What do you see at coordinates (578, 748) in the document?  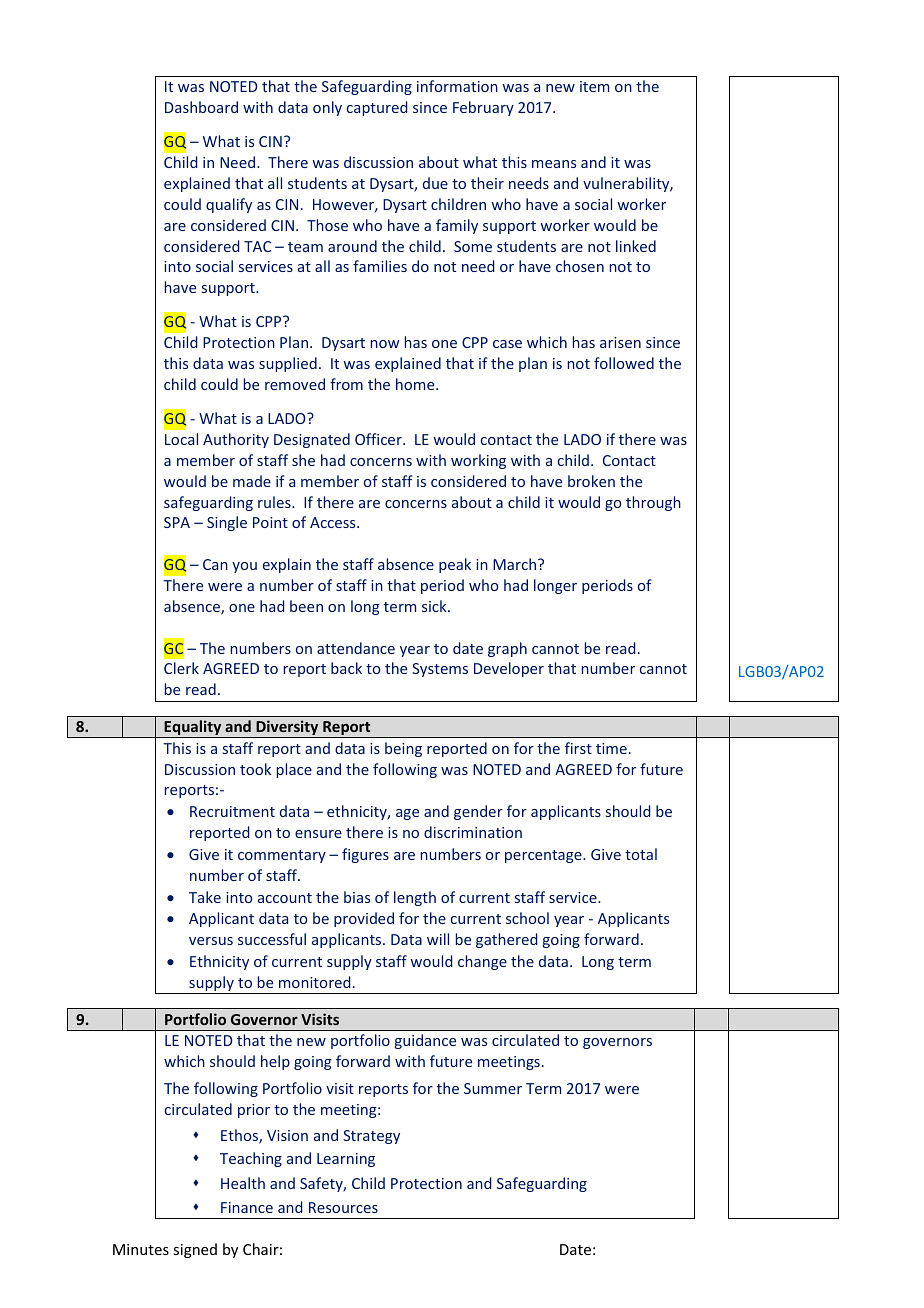 I see `first` at bounding box center [578, 748].
